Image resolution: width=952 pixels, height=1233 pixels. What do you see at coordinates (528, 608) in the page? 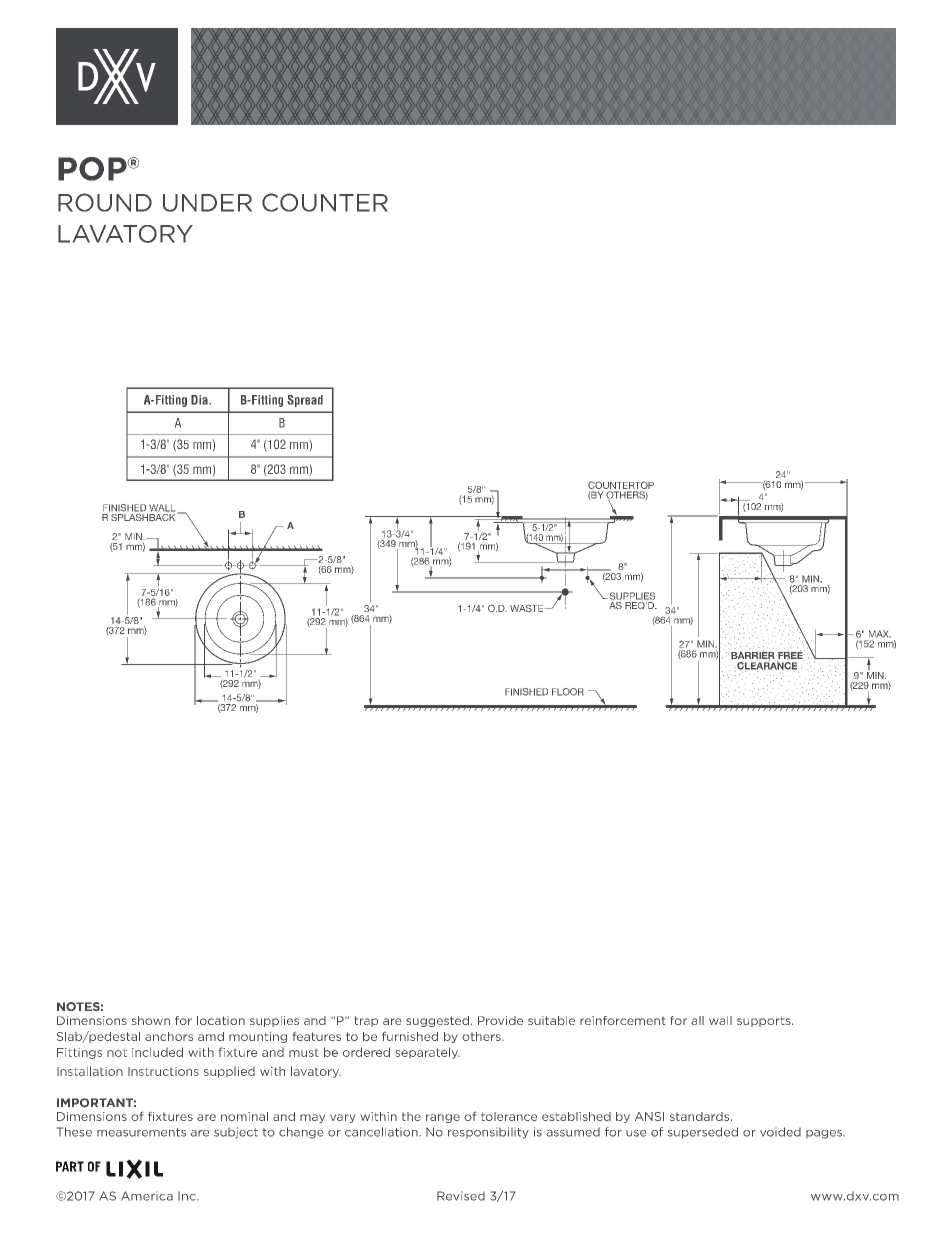
I see `WASTE` at bounding box center [528, 608].
